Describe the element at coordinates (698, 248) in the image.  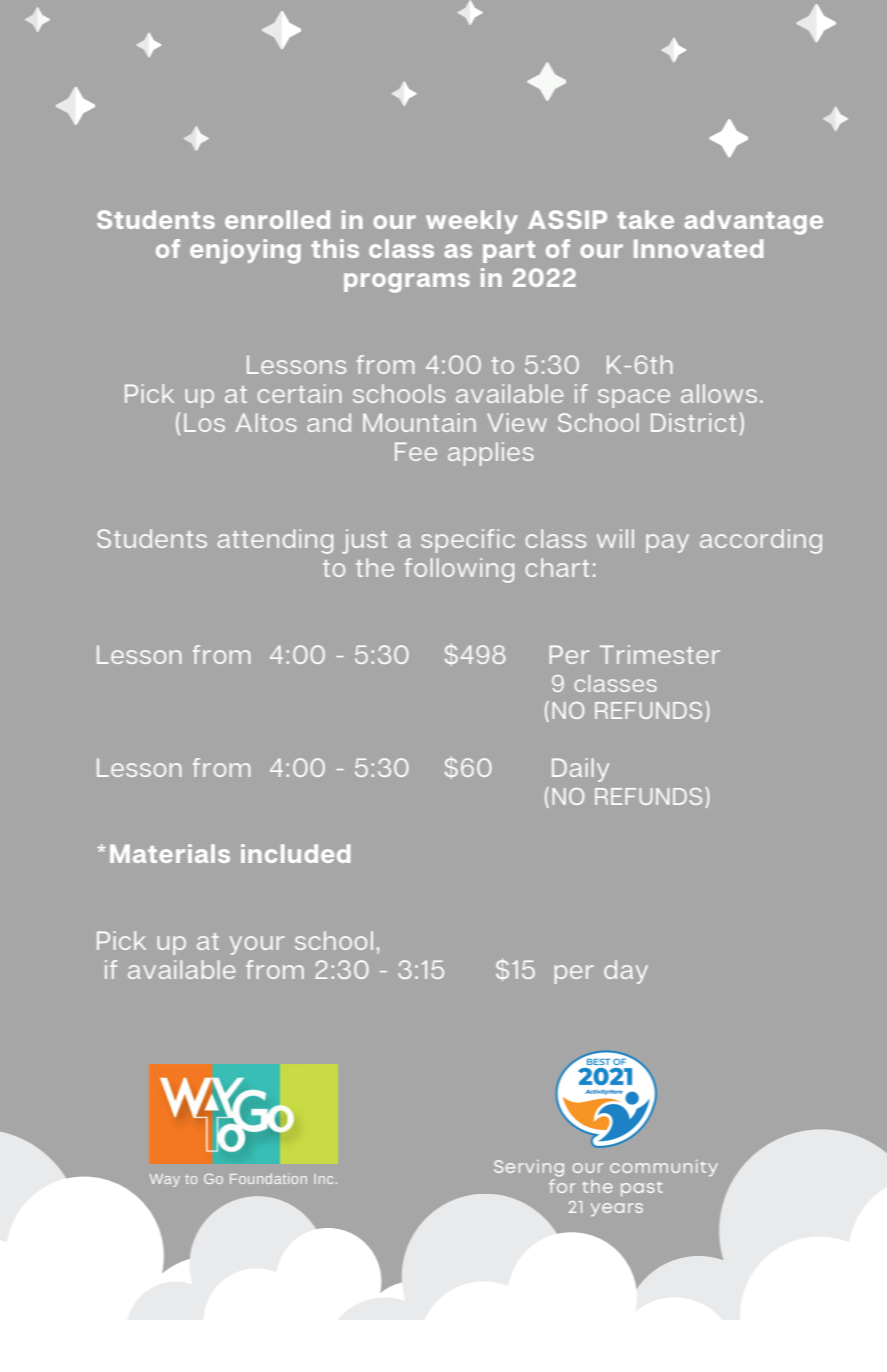
I see `Innovated` at that location.
